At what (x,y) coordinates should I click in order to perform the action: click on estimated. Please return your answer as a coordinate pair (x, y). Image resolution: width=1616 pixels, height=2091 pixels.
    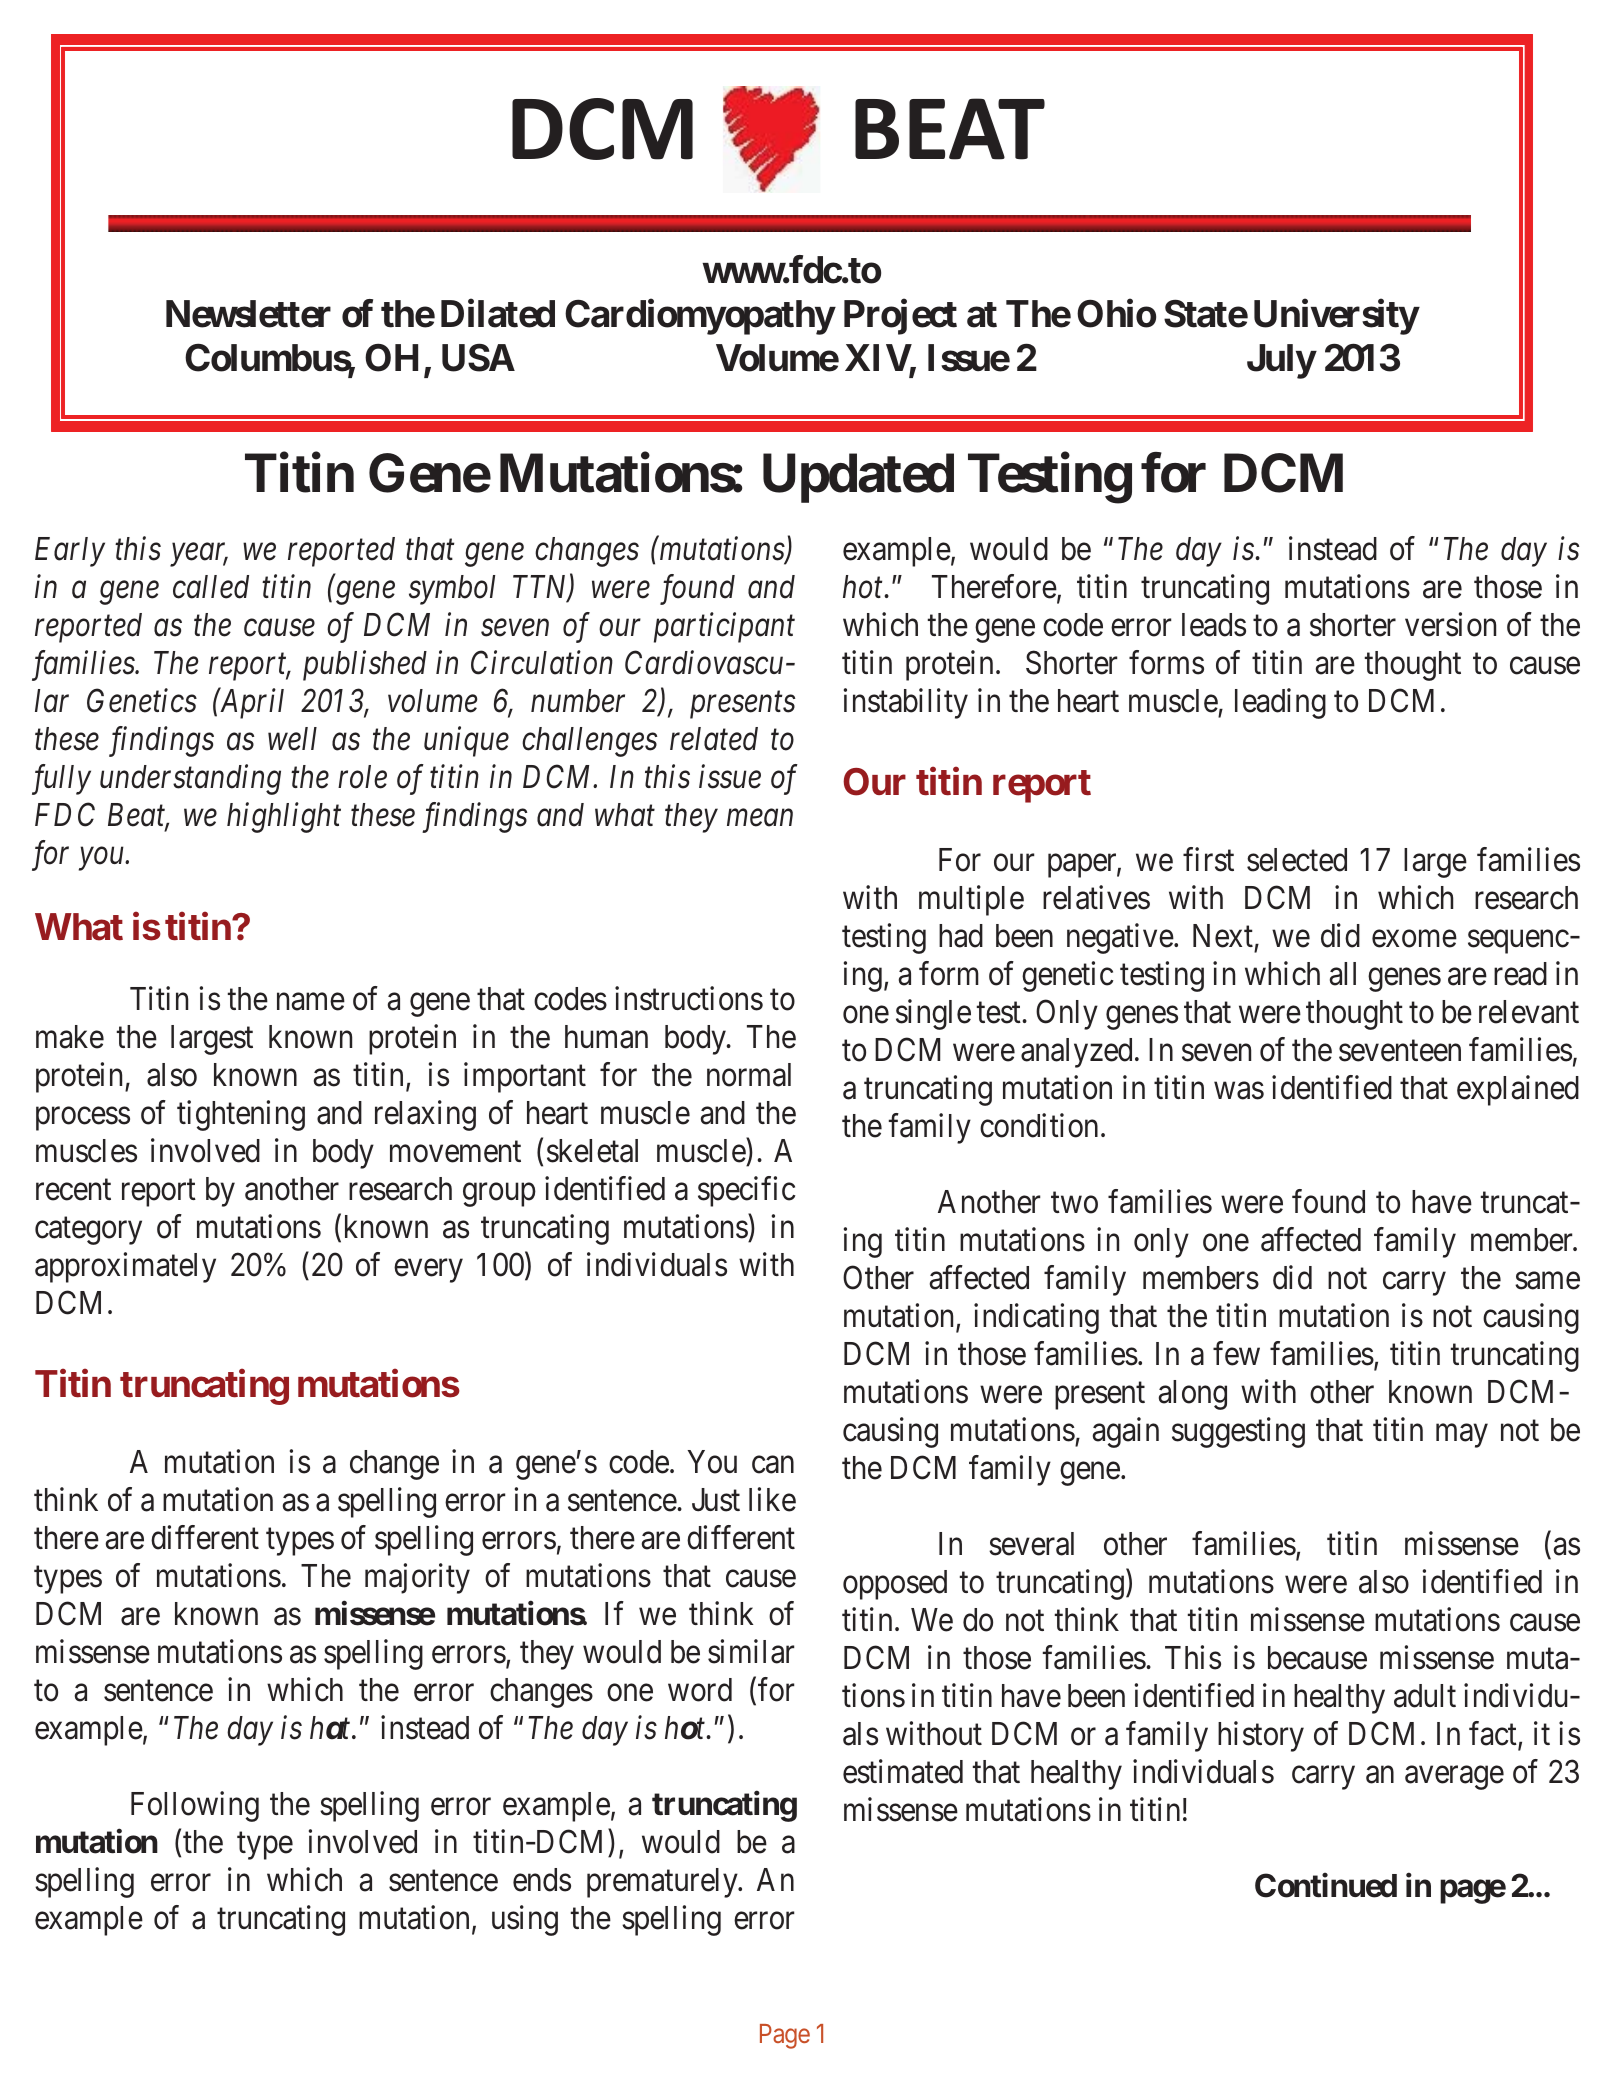
    Looking at the image, I should click on (903, 1772).
